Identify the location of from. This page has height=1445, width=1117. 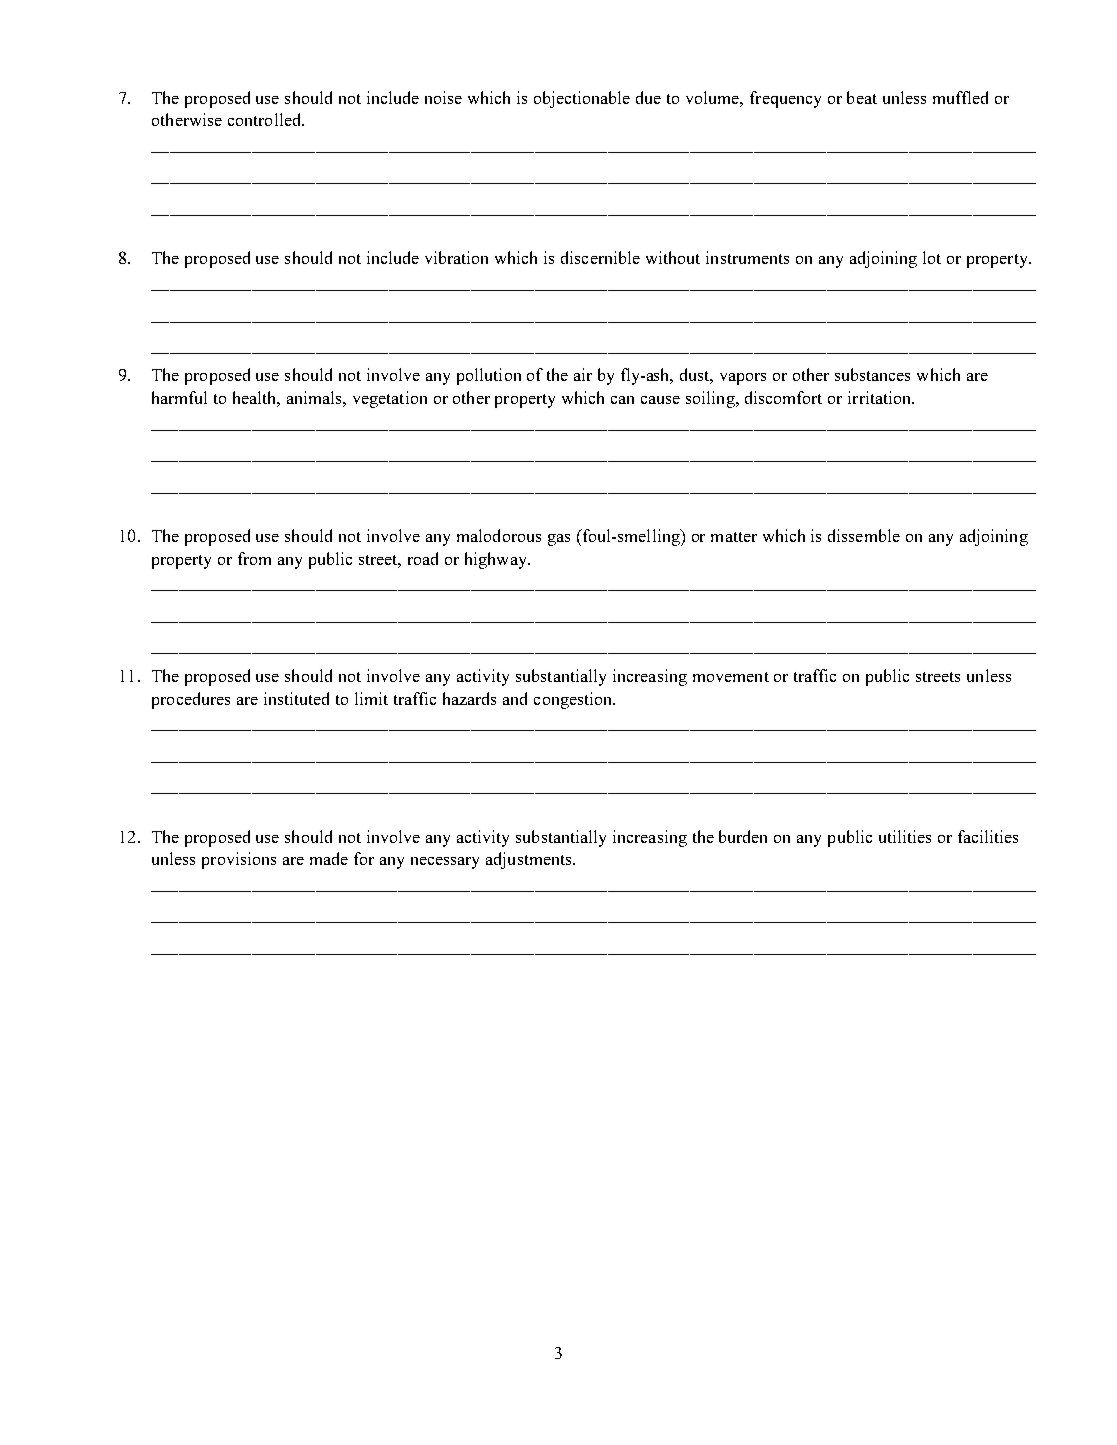
(254, 558).
